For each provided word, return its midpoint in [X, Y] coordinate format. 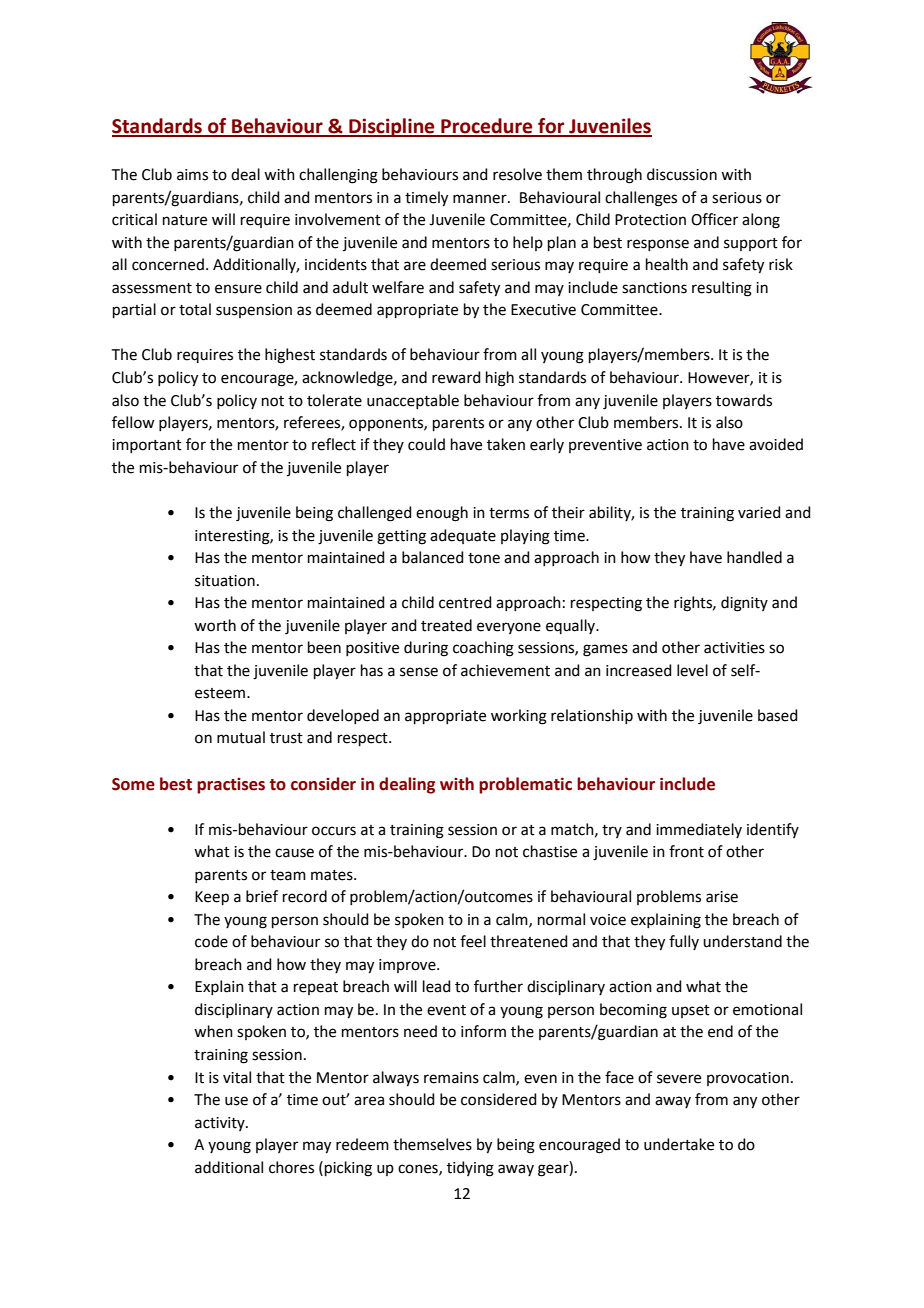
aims [192, 175]
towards [744, 400]
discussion [682, 174]
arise [722, 897]
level [692, 670]
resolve [517, 174]
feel [473, 941]
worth [215, 625]
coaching [483, 649]
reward [456, 377]
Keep [212, 898]
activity [221, 1124]
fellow [133, 422]
